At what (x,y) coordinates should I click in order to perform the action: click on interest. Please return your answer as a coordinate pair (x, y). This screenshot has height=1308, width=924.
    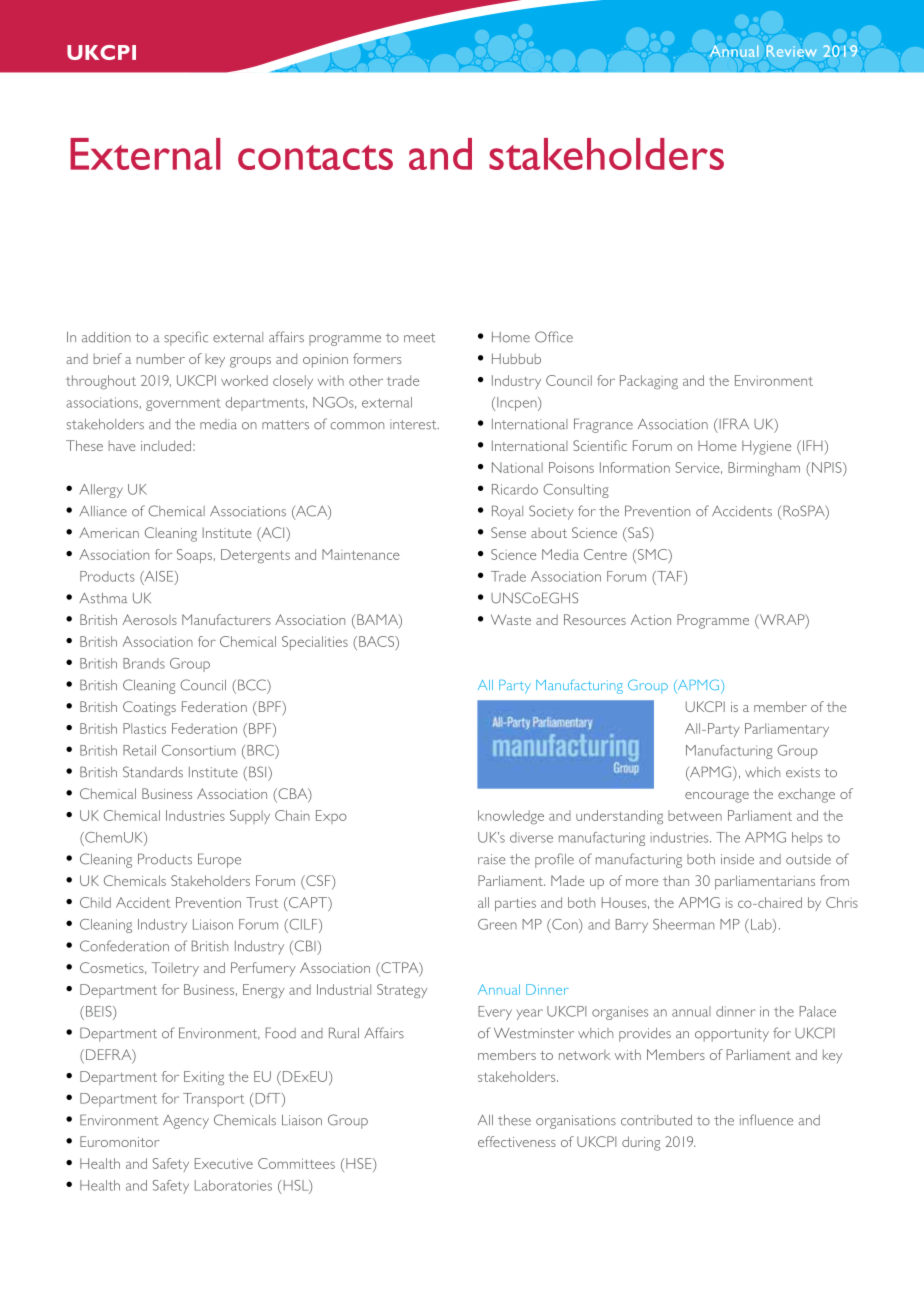
    Looking at the image, I should click on (414, 424).
